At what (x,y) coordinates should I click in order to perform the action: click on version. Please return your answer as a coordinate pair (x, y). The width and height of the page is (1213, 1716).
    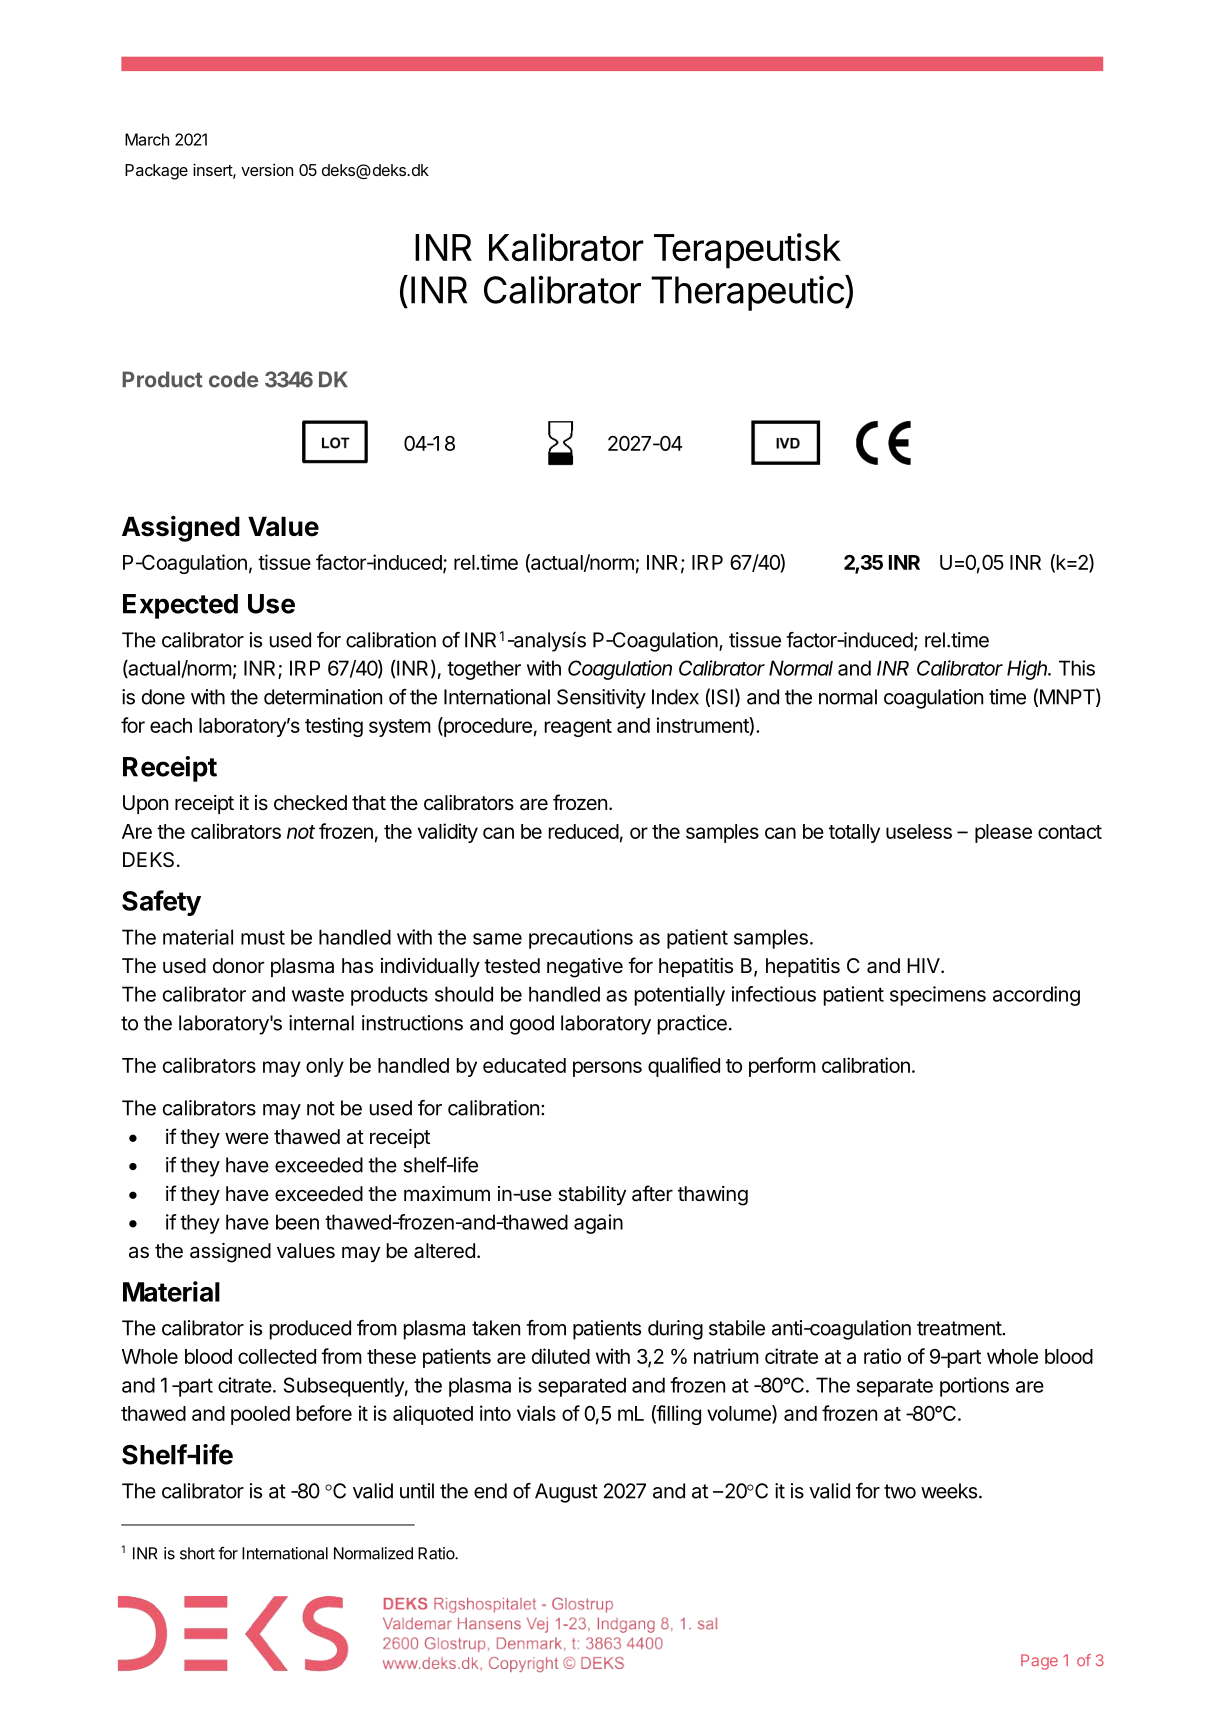
    Looking at the image, I should click on (267, 170).
